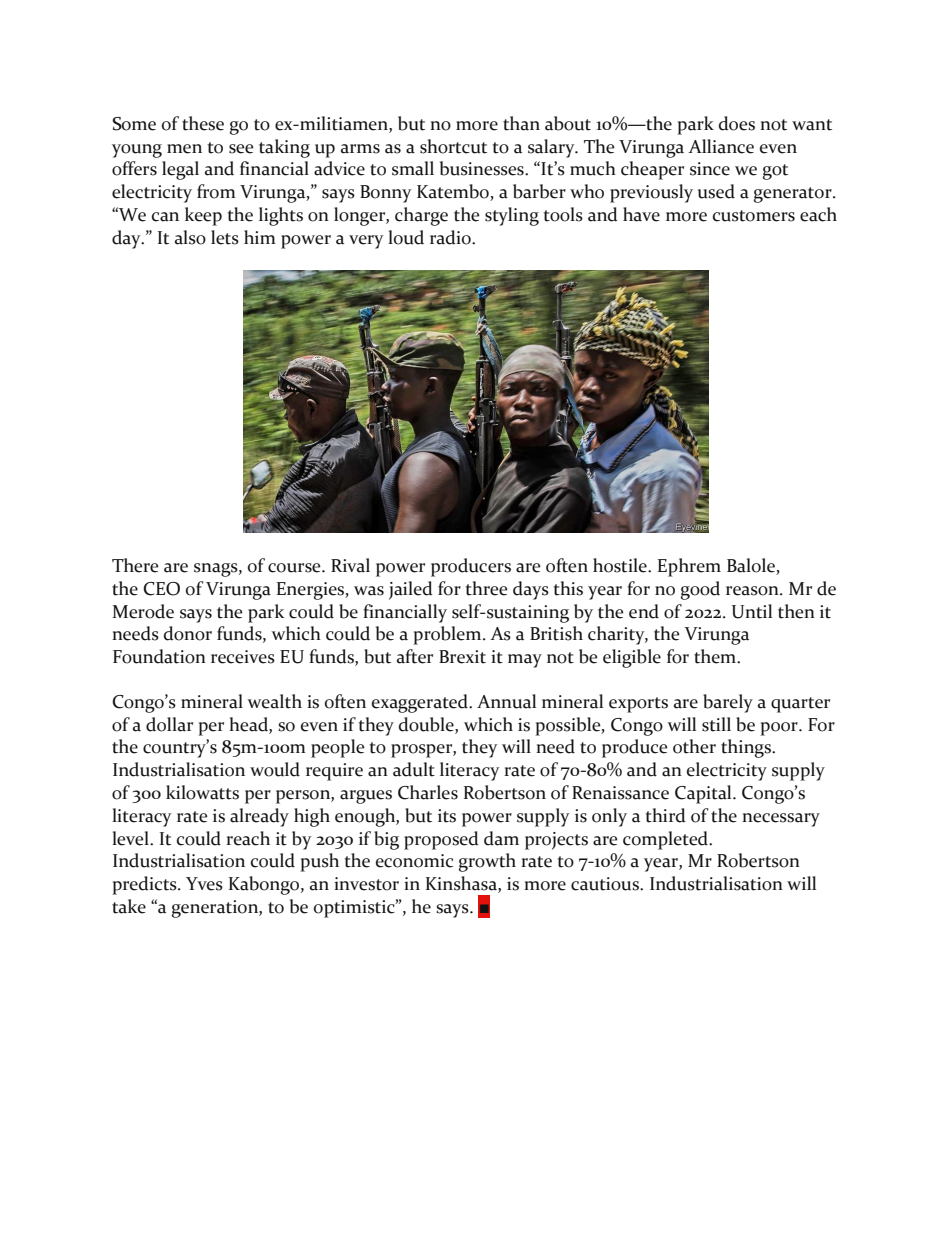 This document has width=952, height=1233. I want to click on Ephrem, so click(689, 567).
